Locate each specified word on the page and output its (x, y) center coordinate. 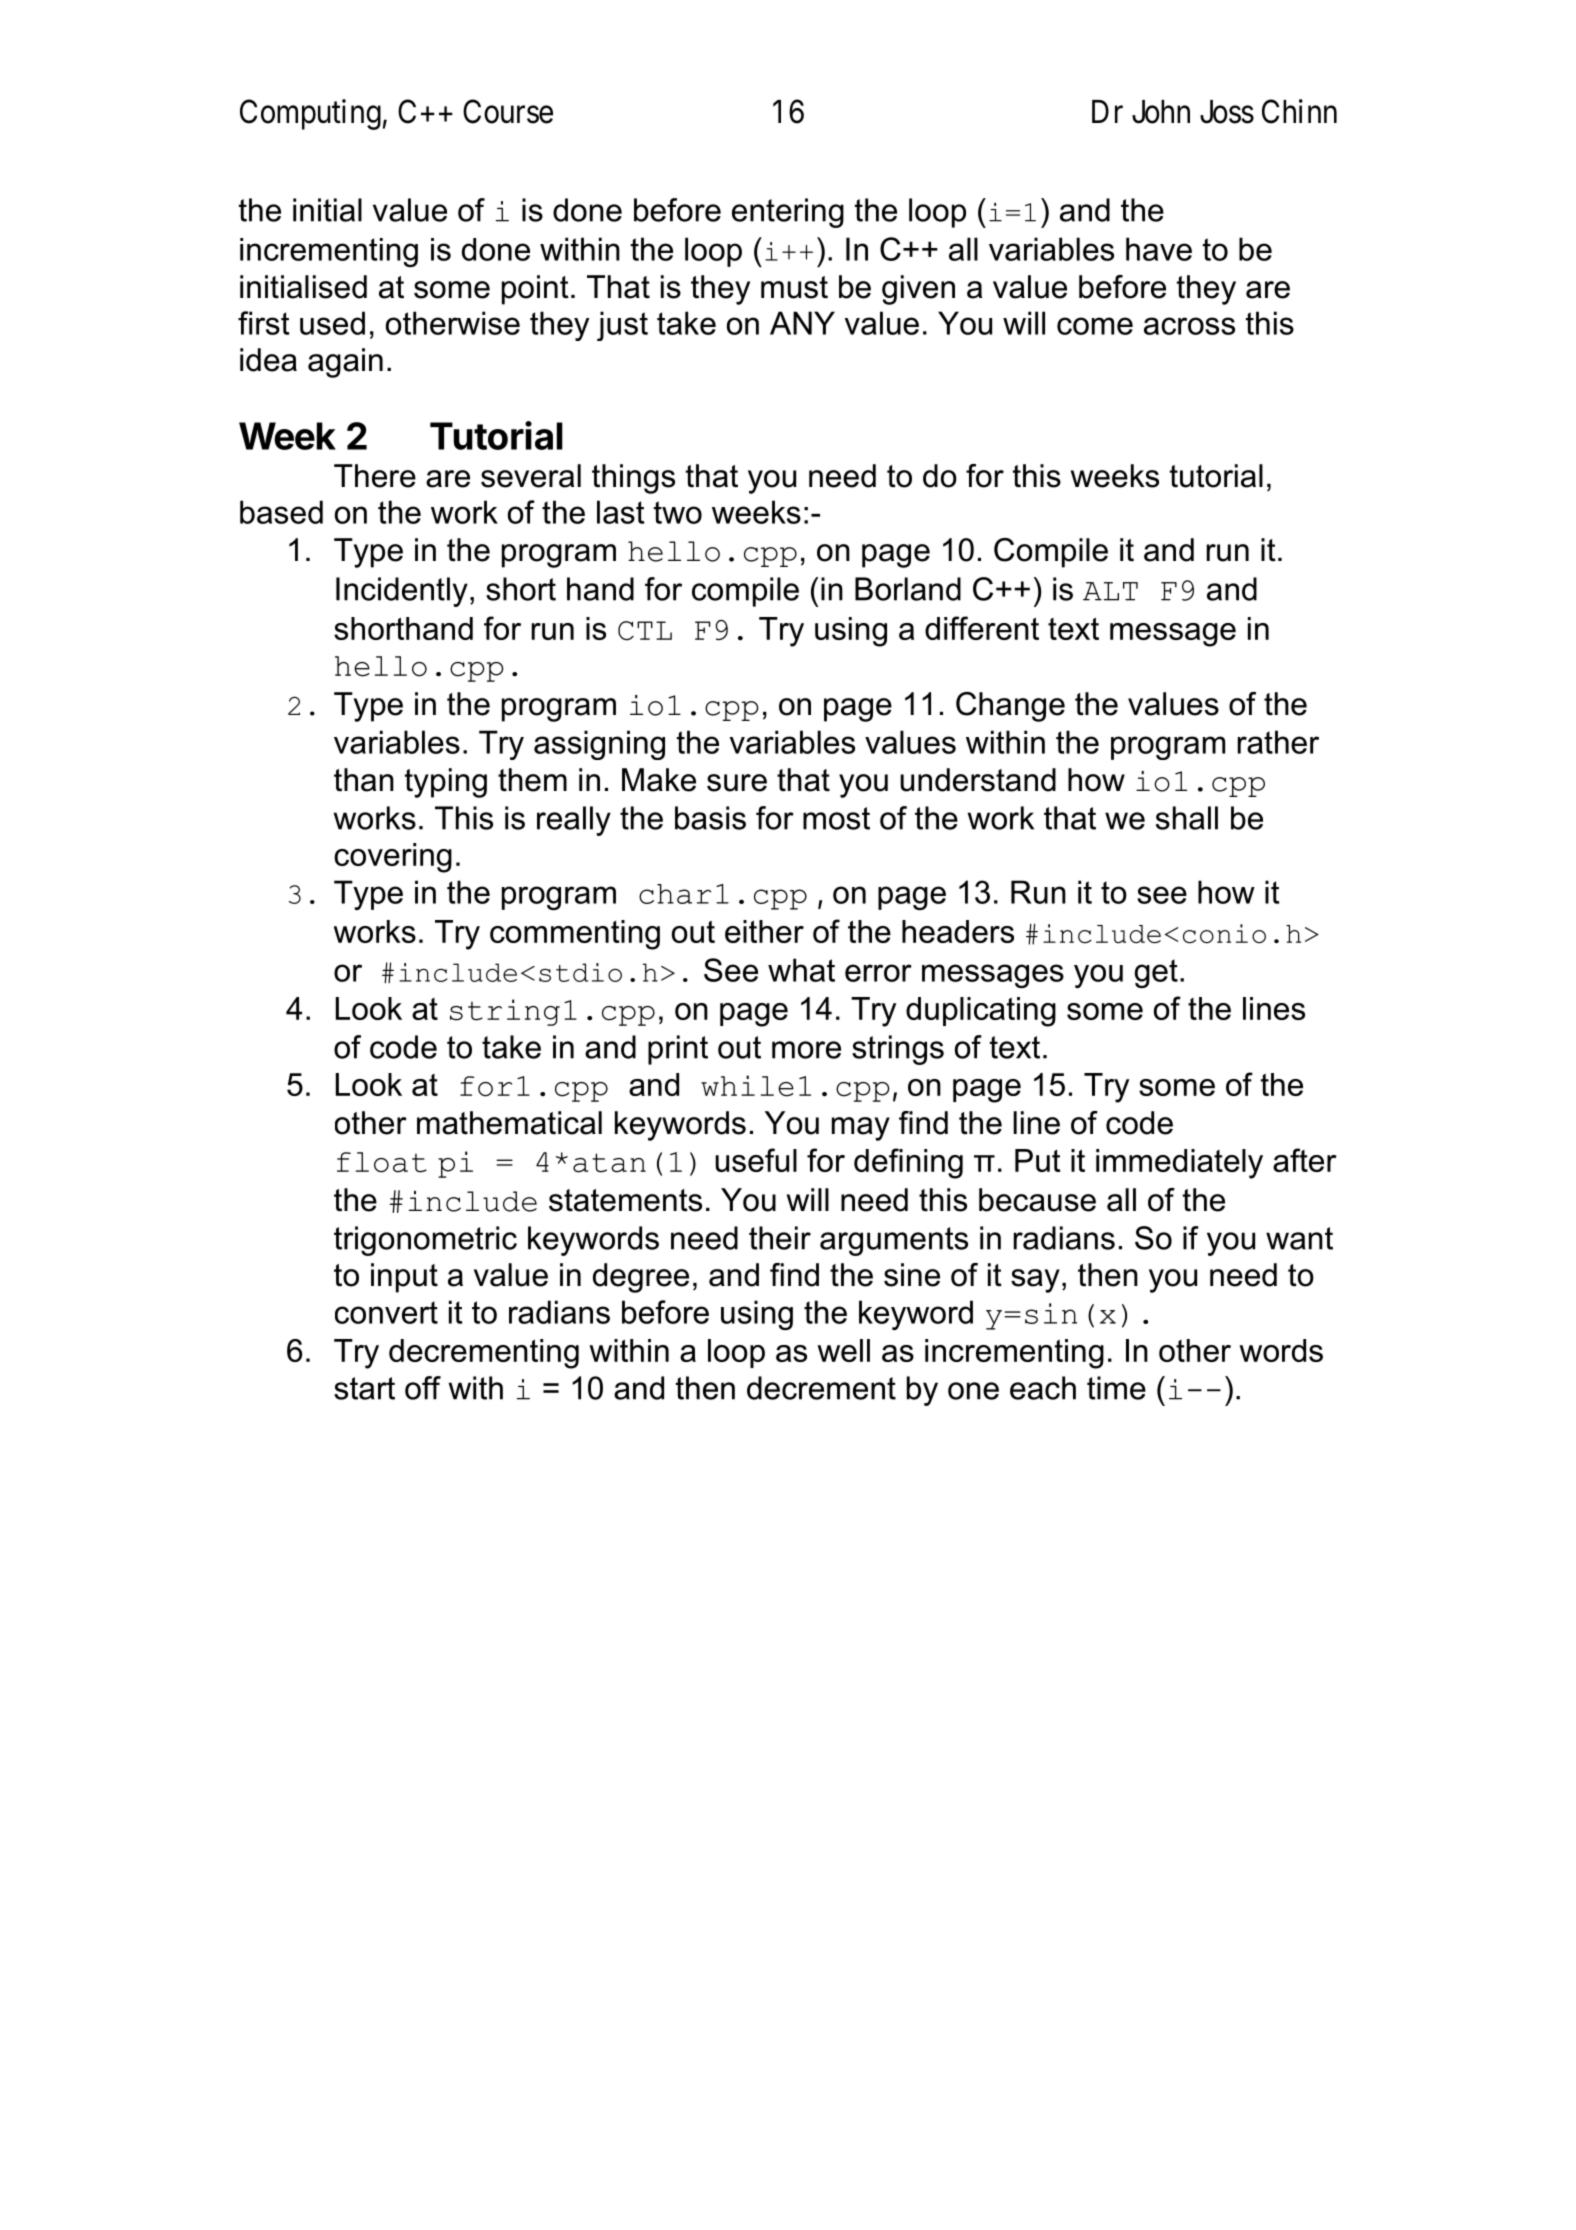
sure (737, 783)
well (843, 1350)
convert (386, 1312)
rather (1278, 742)
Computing (310, 114)
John (1161, 112)
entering (788, 213)
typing (446, 783)
